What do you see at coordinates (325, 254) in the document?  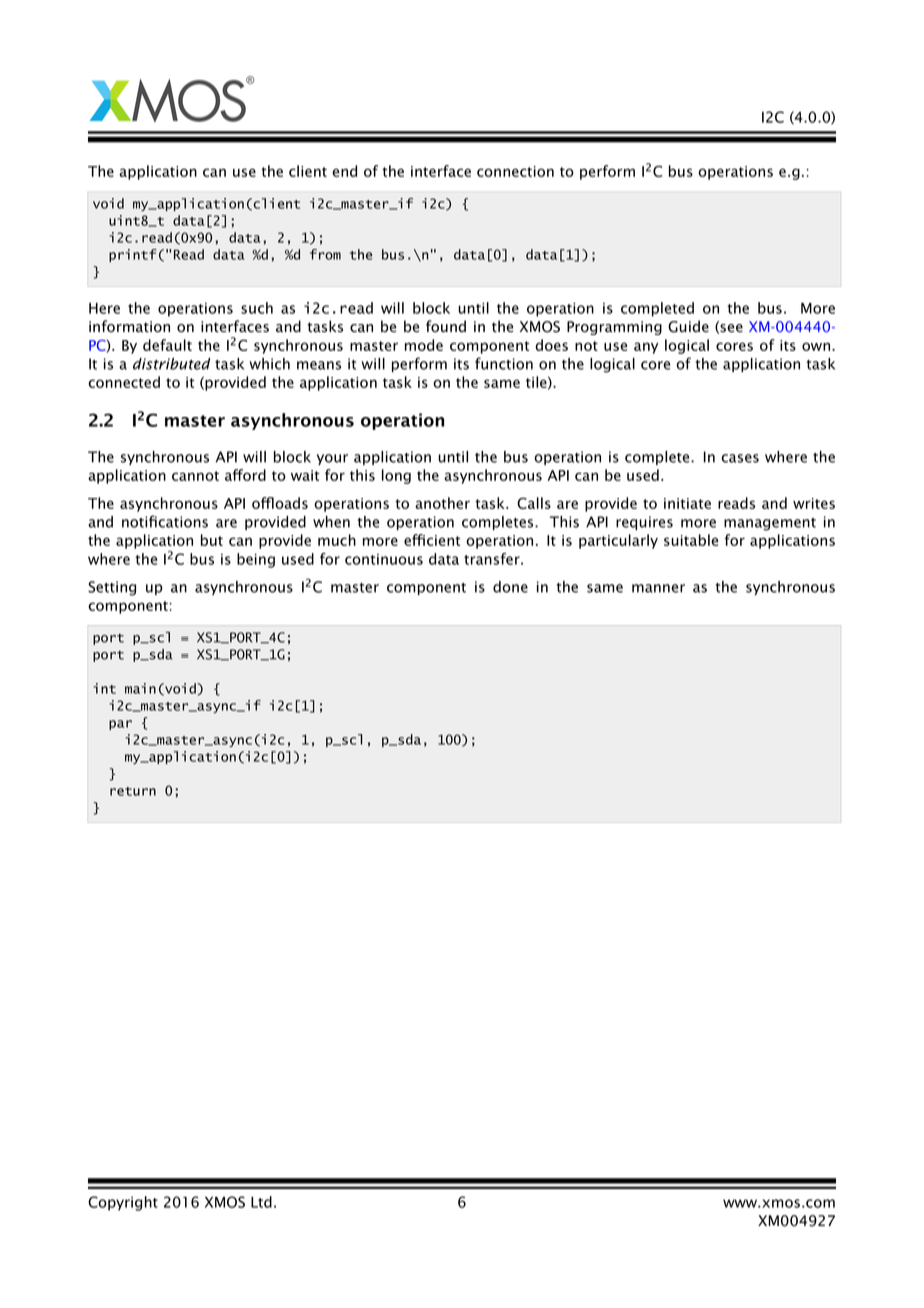 I see `from` at bounding box center [325, 254].
